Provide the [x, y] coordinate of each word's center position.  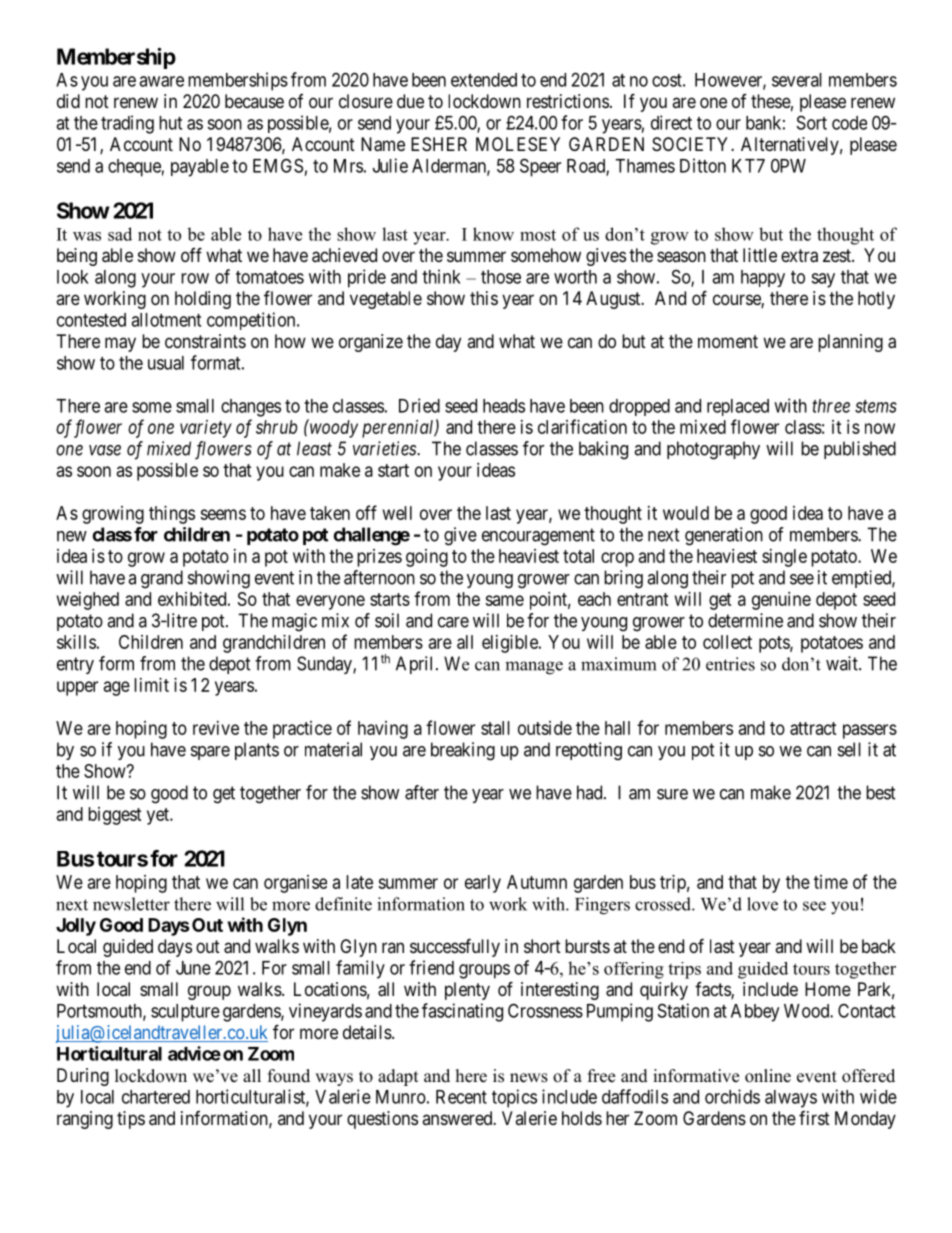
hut [170, 123]
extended [484, 80]
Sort [812, 122]
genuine [781, 601]
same [504, 600]
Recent [461, 1097]
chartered [156, 1097]
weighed [88, 601]
